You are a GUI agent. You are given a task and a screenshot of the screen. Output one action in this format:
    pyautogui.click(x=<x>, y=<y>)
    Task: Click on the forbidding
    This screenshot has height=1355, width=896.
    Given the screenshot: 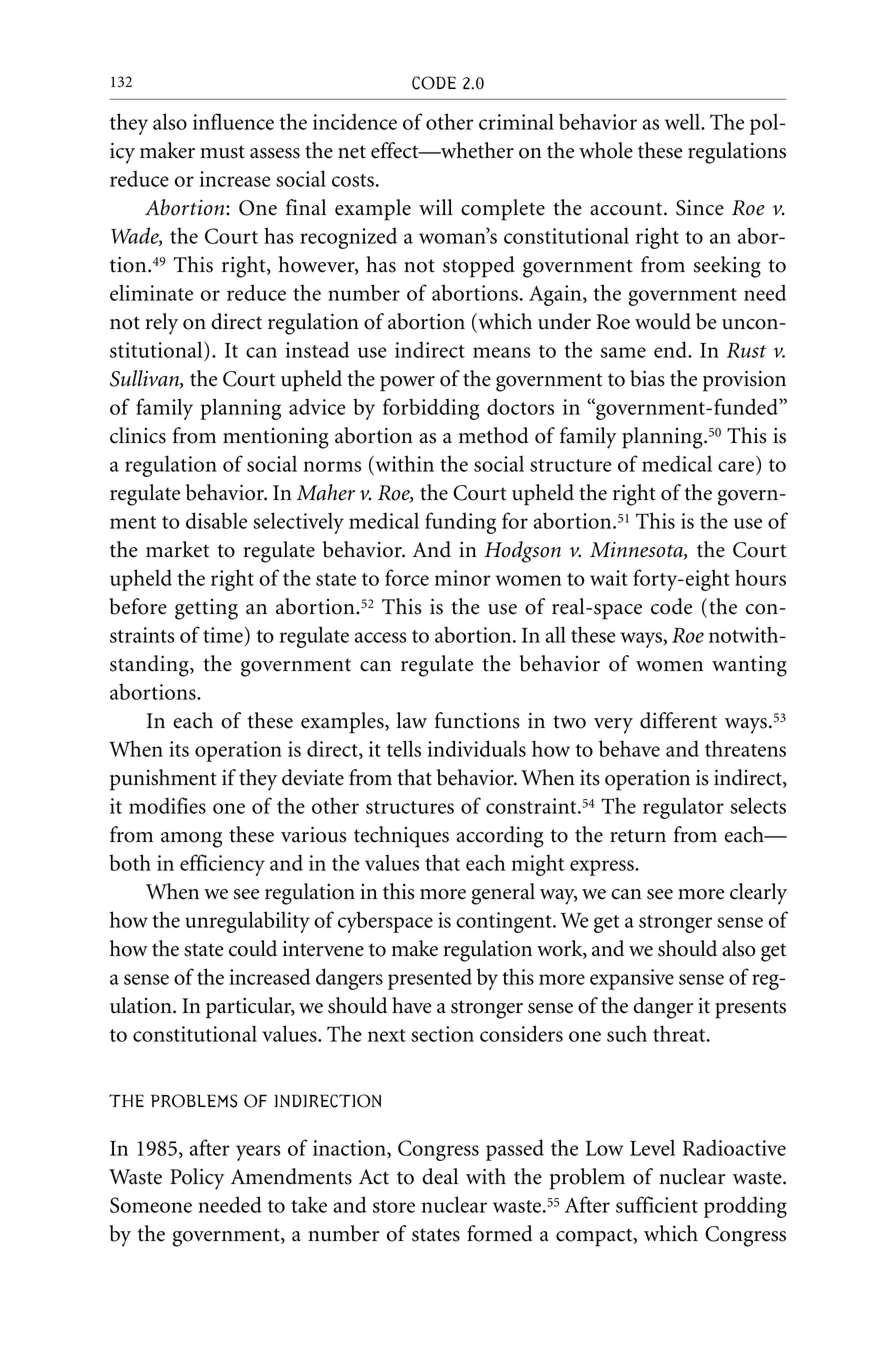 What is the action you would take?
    pyautogui.click(x=431, y=409)
